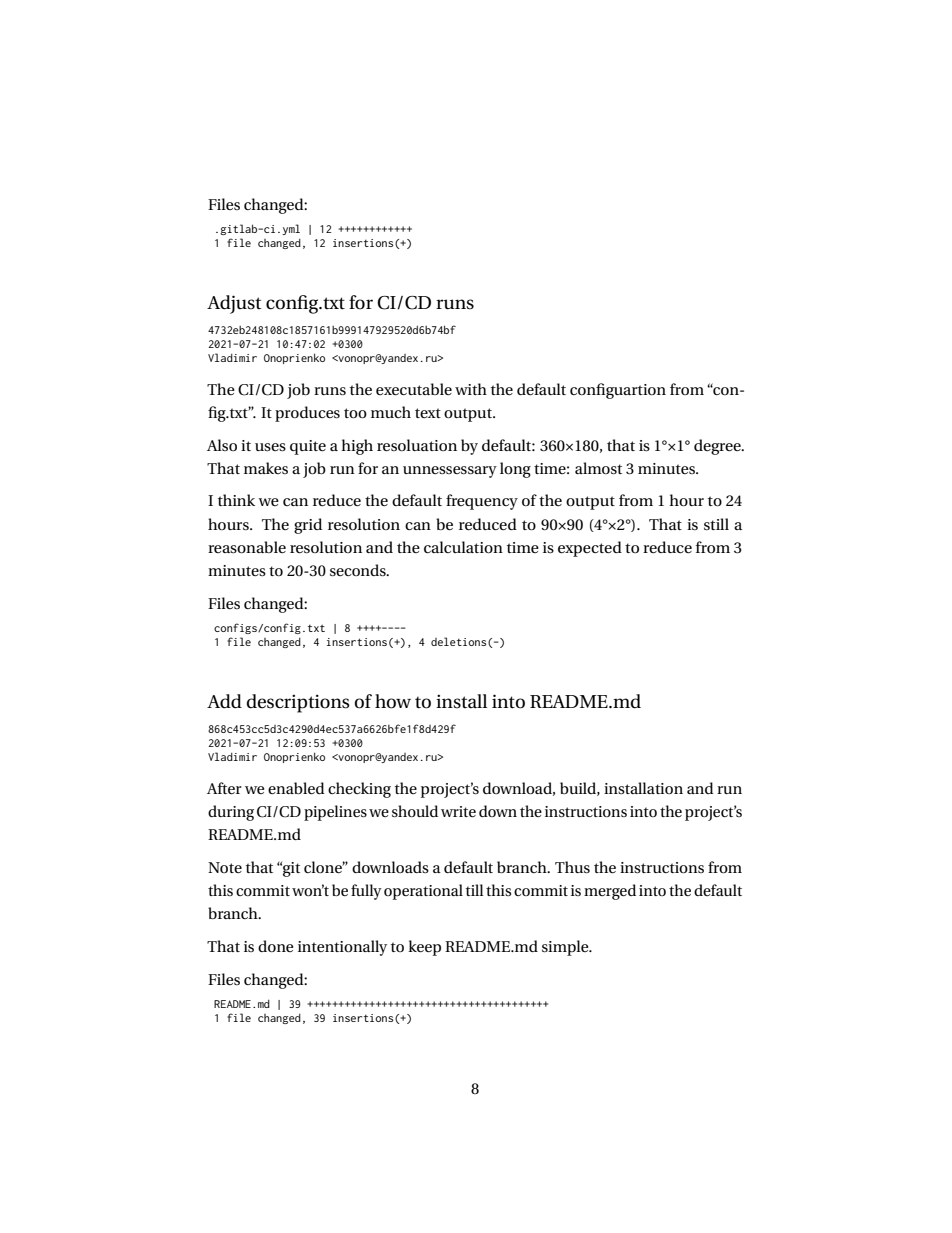 This screenshot has width=952, height=1233. What do you see at coordinates (471, 389) in the screenshot?
I see `with` at bounding box center [471, 389].
